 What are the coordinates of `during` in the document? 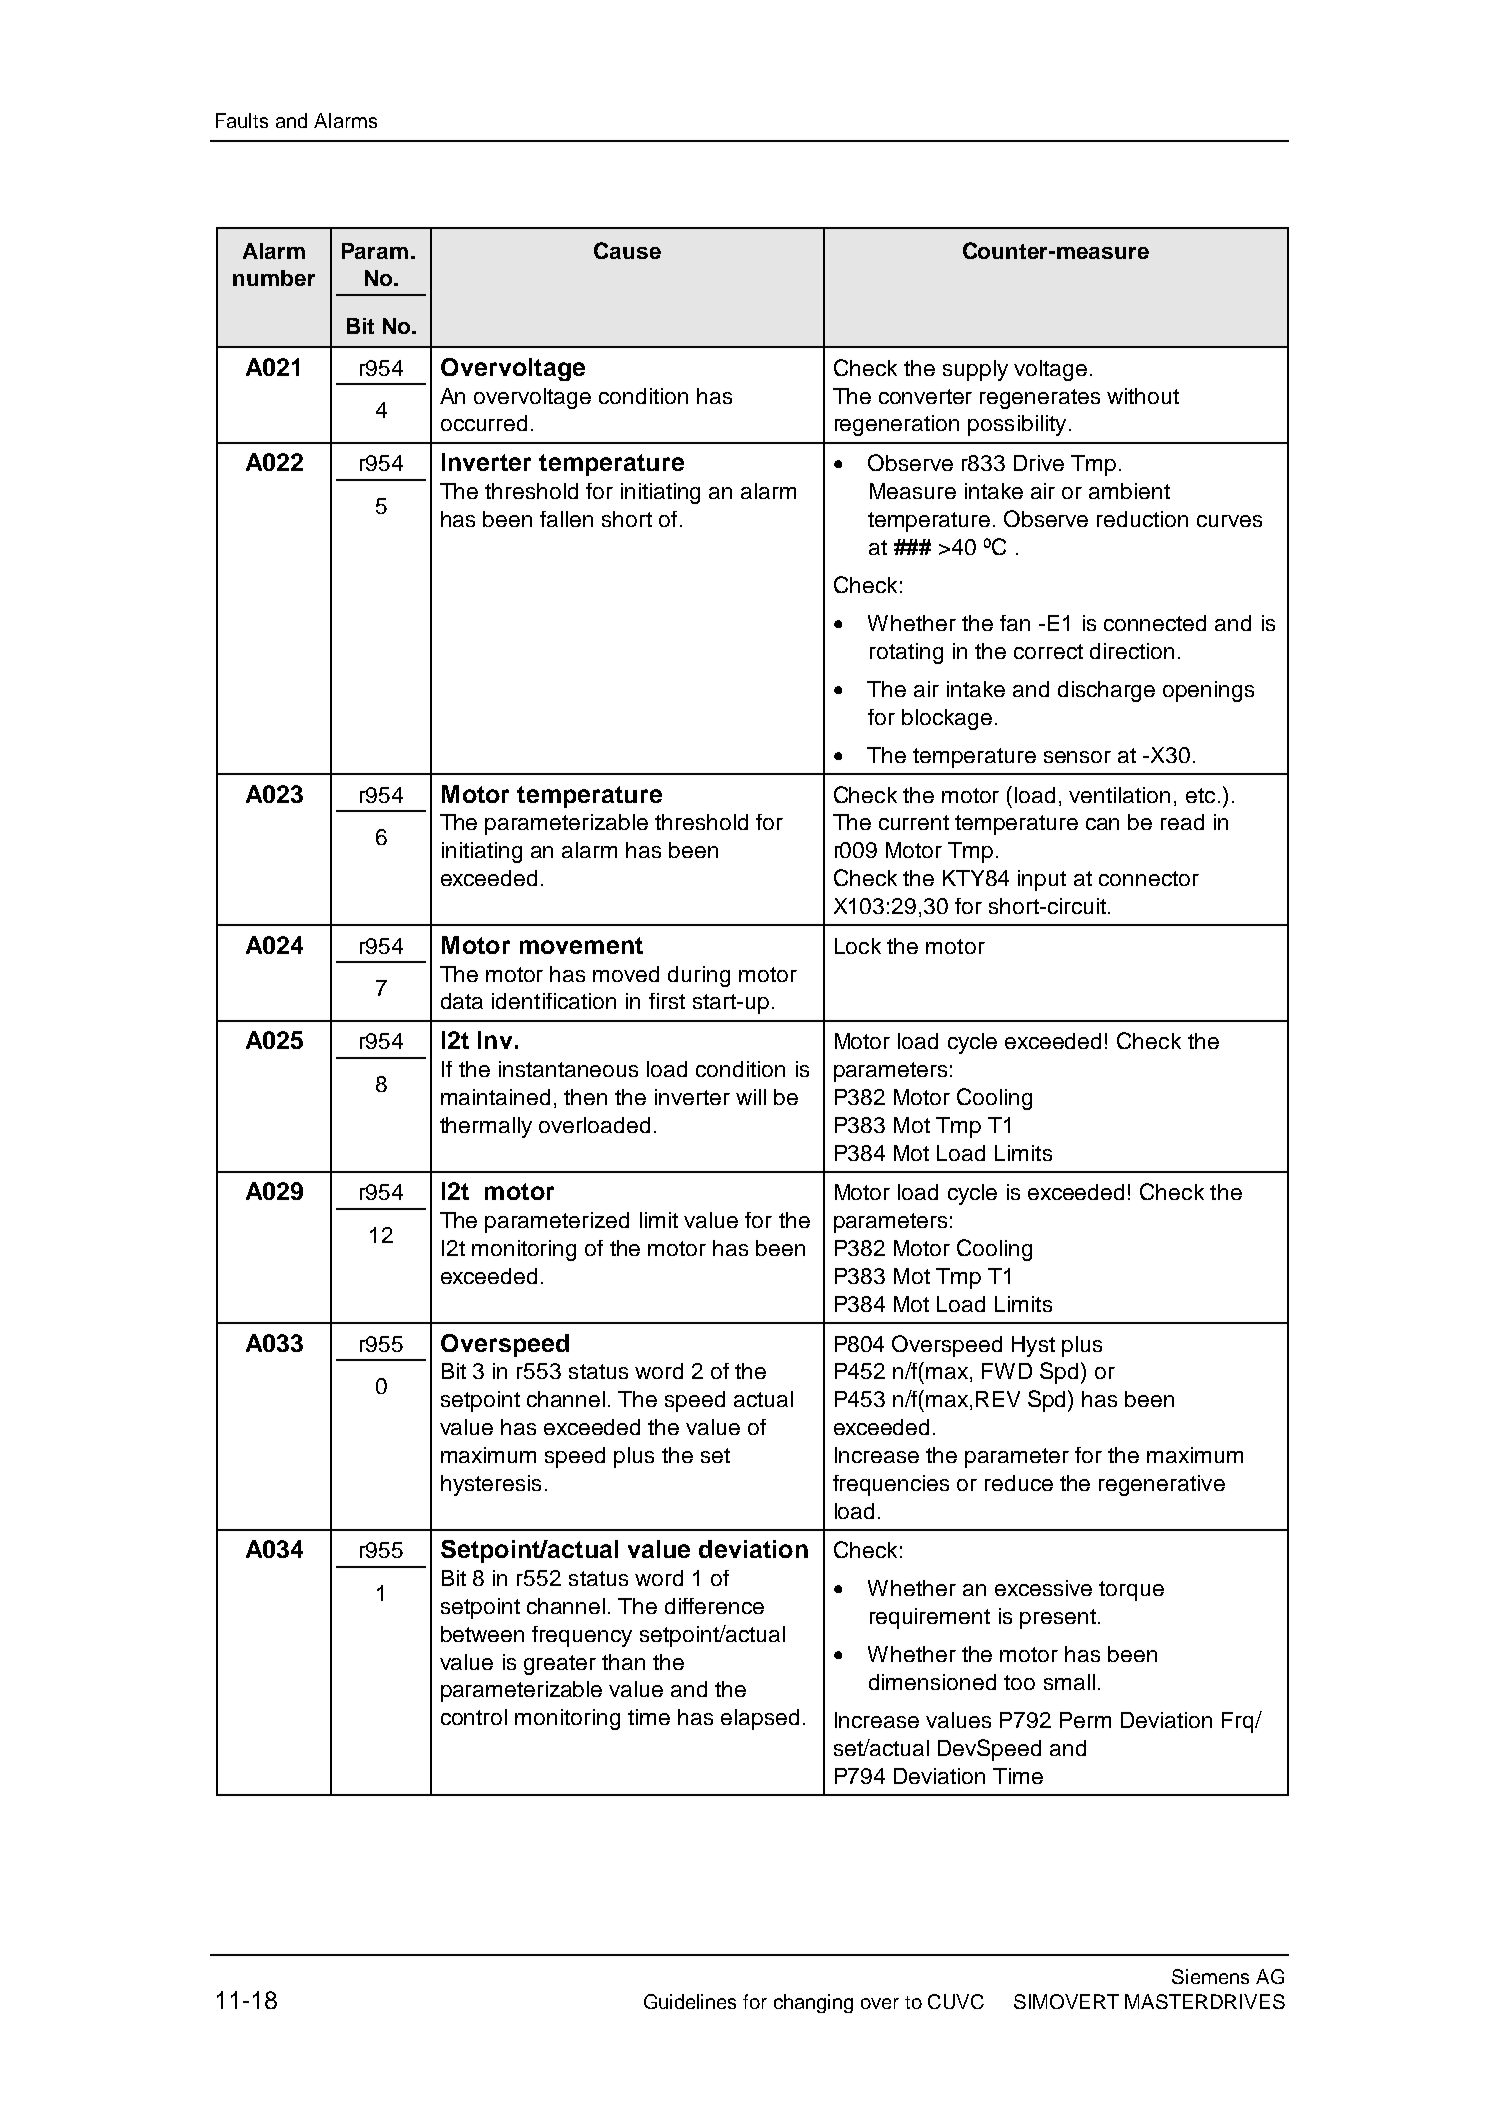 It's located at (699, 976).
